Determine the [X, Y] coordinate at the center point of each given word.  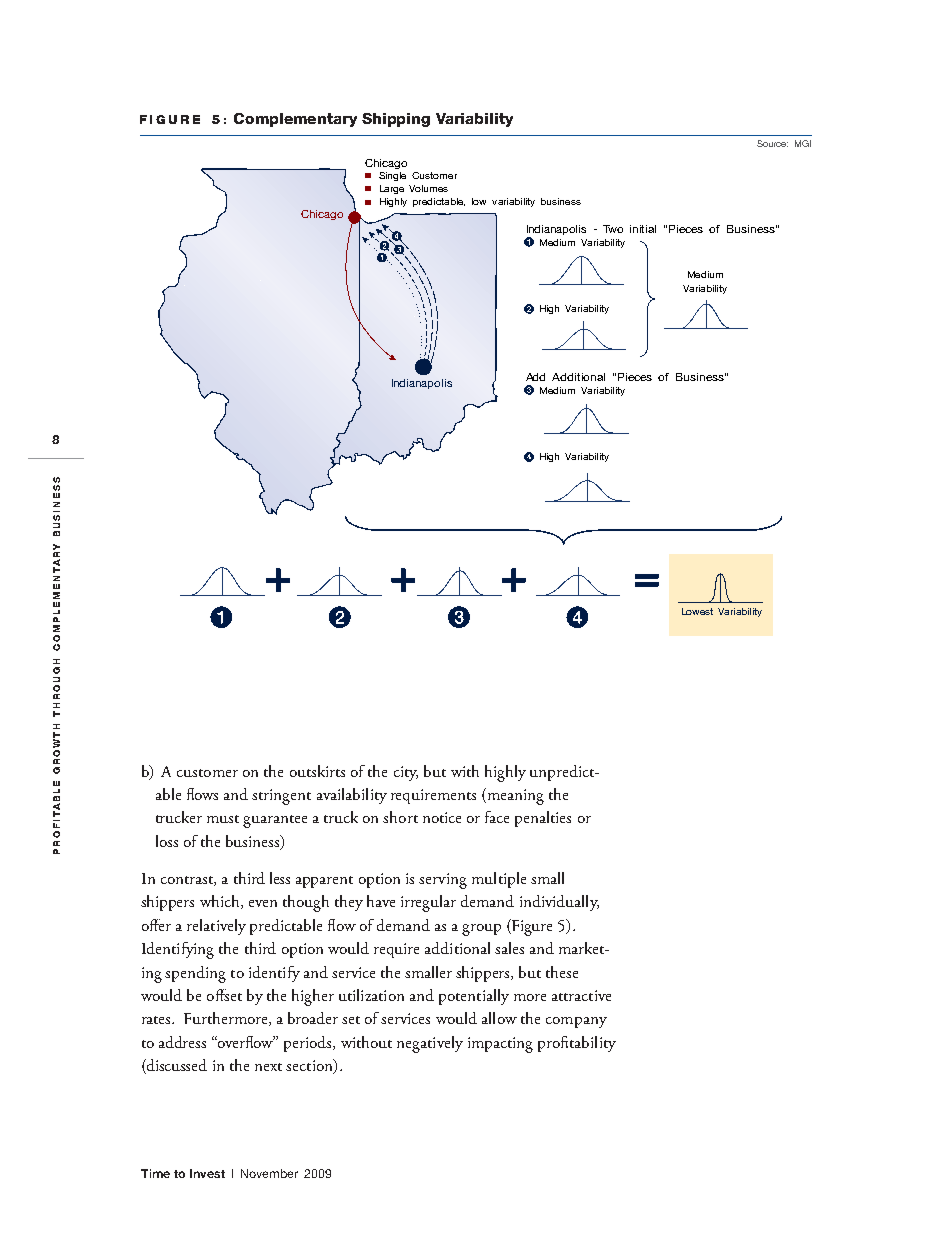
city [406, 773]
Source [772, 143]
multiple [499, 880]
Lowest [697, 611]
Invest [207, 1173]
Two [613, 229]
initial [643, 229]
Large [392, 189]
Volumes [428, 188]
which [221, 902]
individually [559, 903]
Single [392, 176]
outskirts [317, 771]
